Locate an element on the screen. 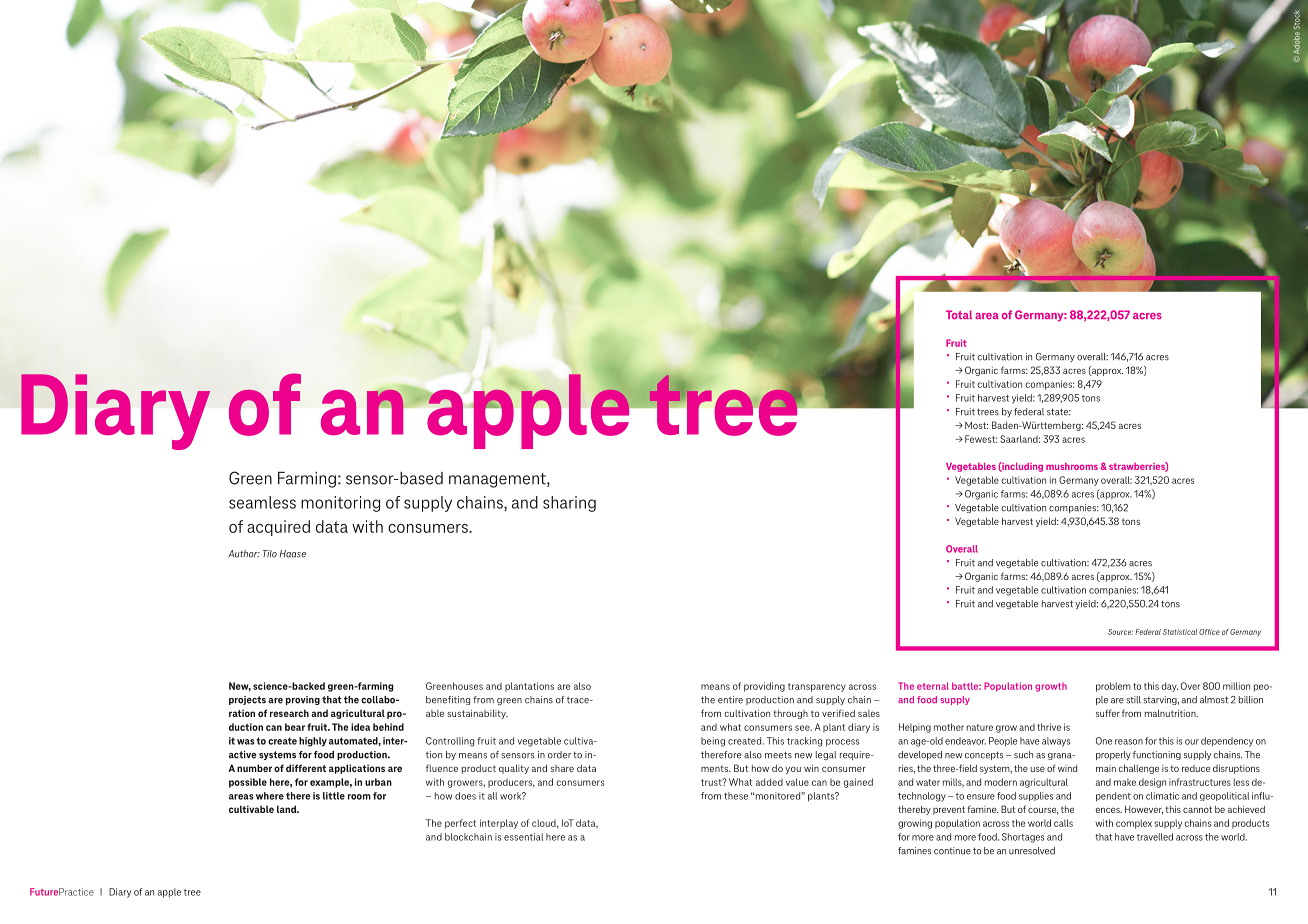 The height and width of the screenshot is (924, 1308). travelled is located at coordinates (1155, 837).
